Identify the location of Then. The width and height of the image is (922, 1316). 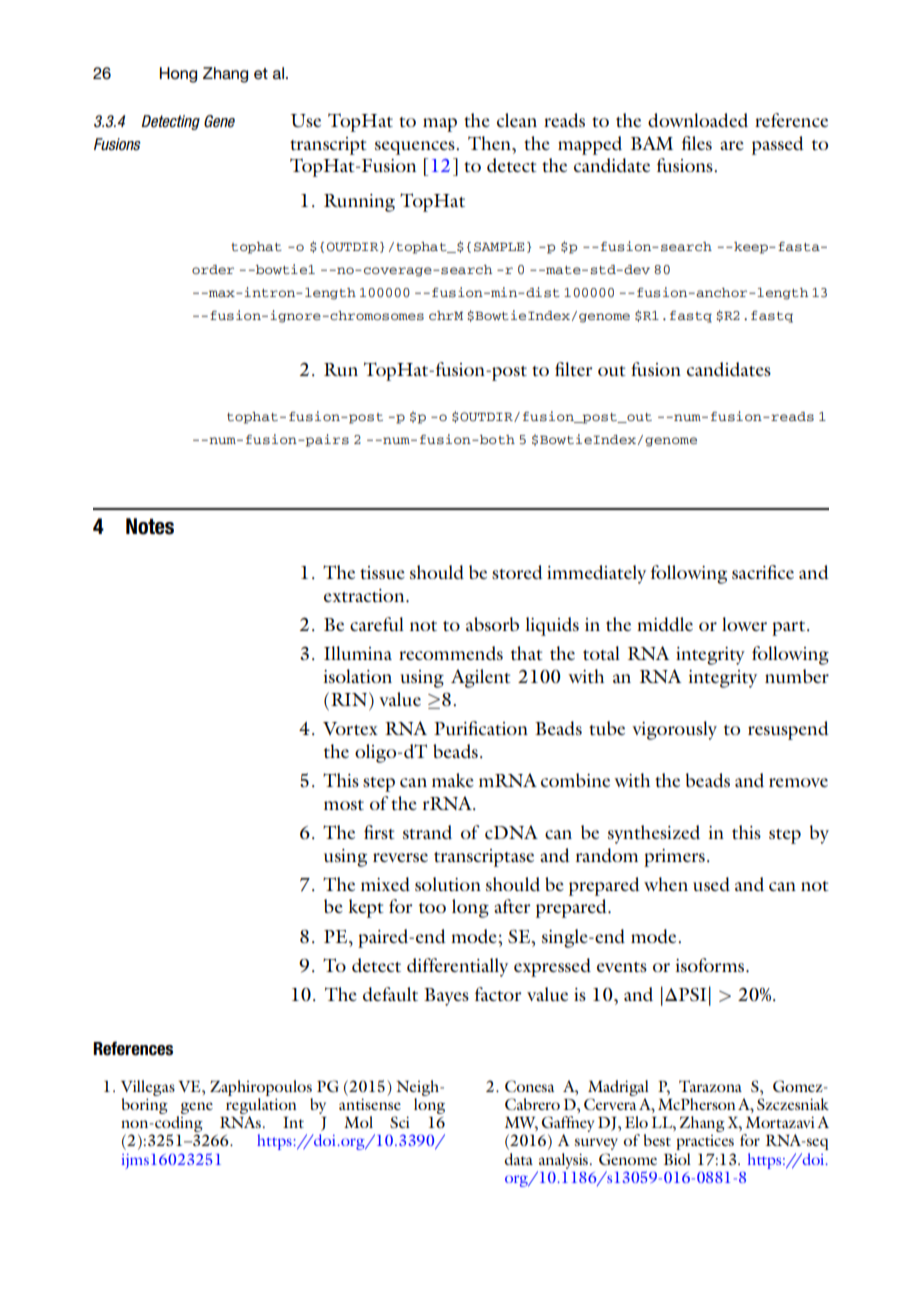
(490, 143).
